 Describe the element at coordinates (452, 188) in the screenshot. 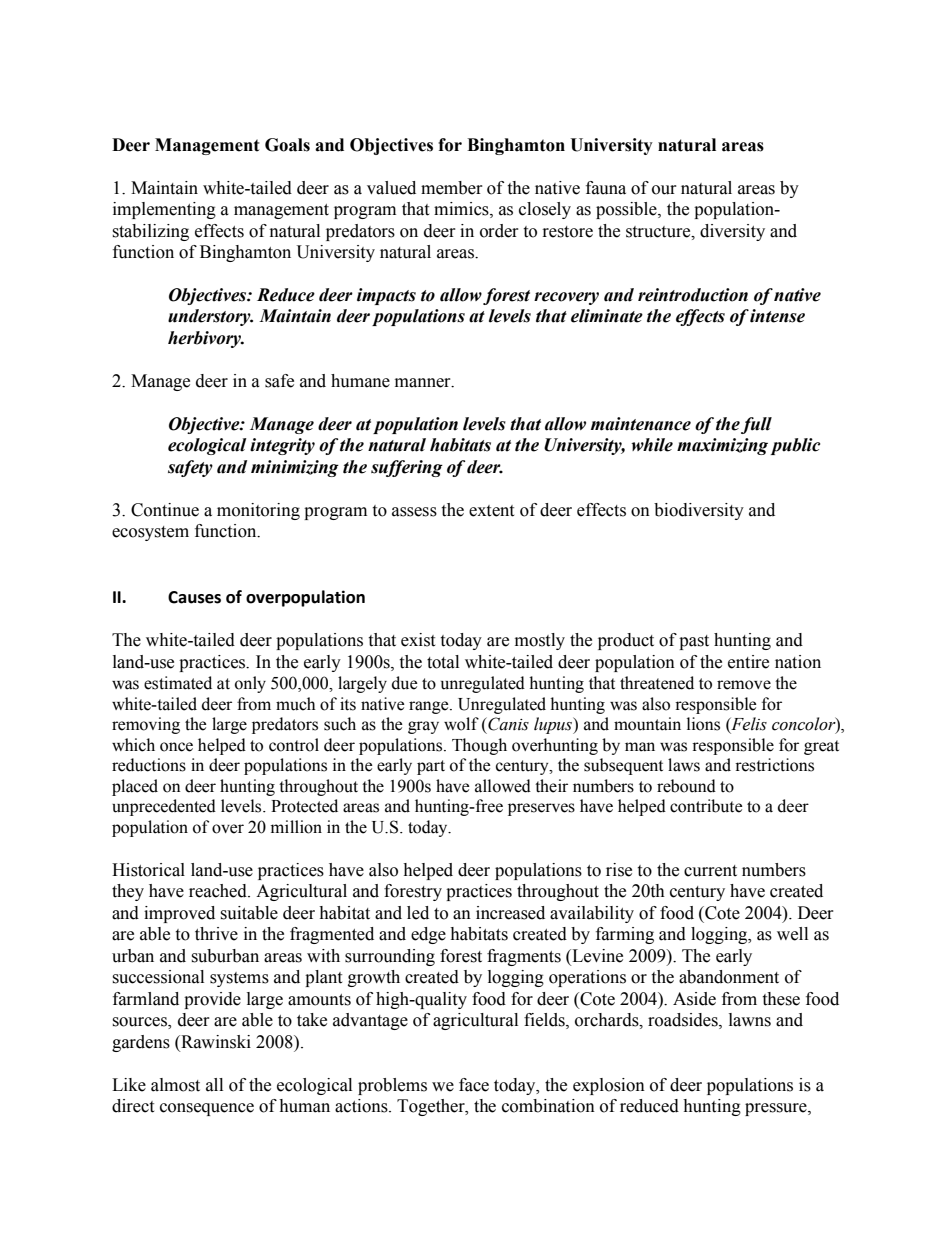

I see `member` at that location.
